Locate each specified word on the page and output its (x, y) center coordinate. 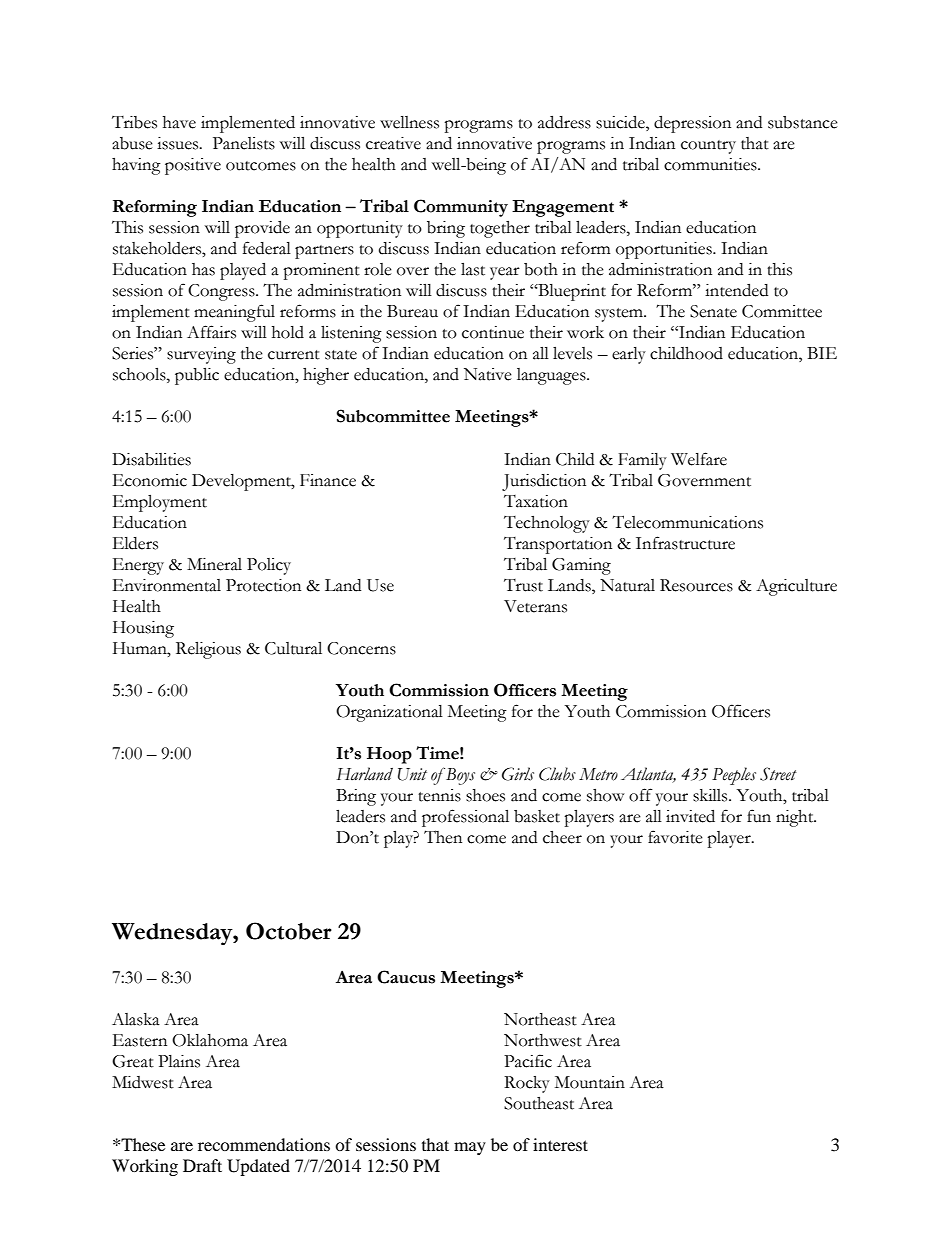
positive (193, 166)
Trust (523, 585)
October (289, 931)
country (708, 147)
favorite (675, 837)
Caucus (406, 977)
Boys (459, 776)
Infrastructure (685, 543)
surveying (201, 355)
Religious (208, 650)
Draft (202, 1165)
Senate (713, 311)
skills (711, 795)
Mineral (214, 564)
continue (493, 332)
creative (393, 143)
